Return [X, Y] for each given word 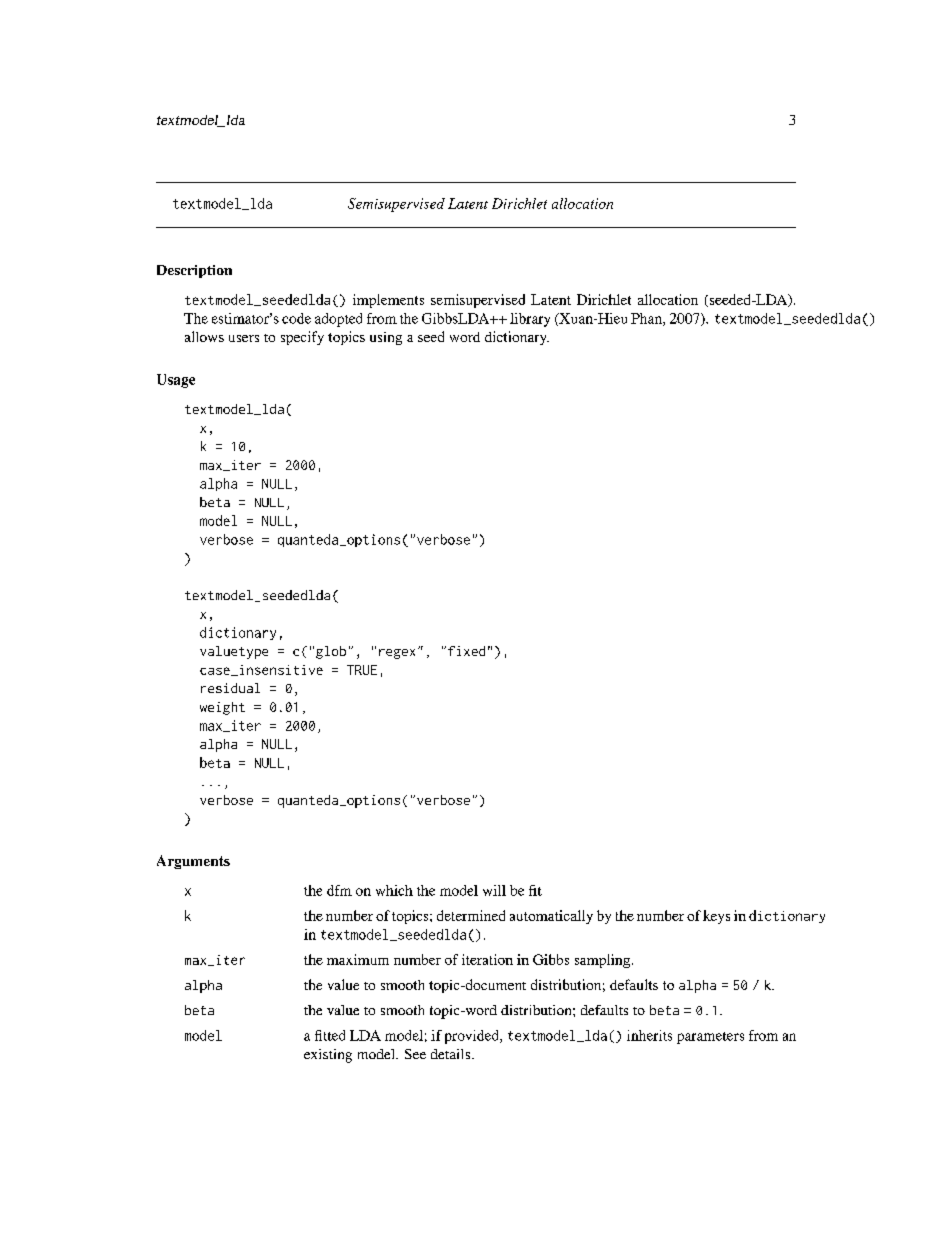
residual [230, 688]
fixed [466, 651]
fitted [330, 1035]
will [494, 890]
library [530, 320]
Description [194, 271]
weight [222, 708]
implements [388, 301]
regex [397, 654]
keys [716, 917]
